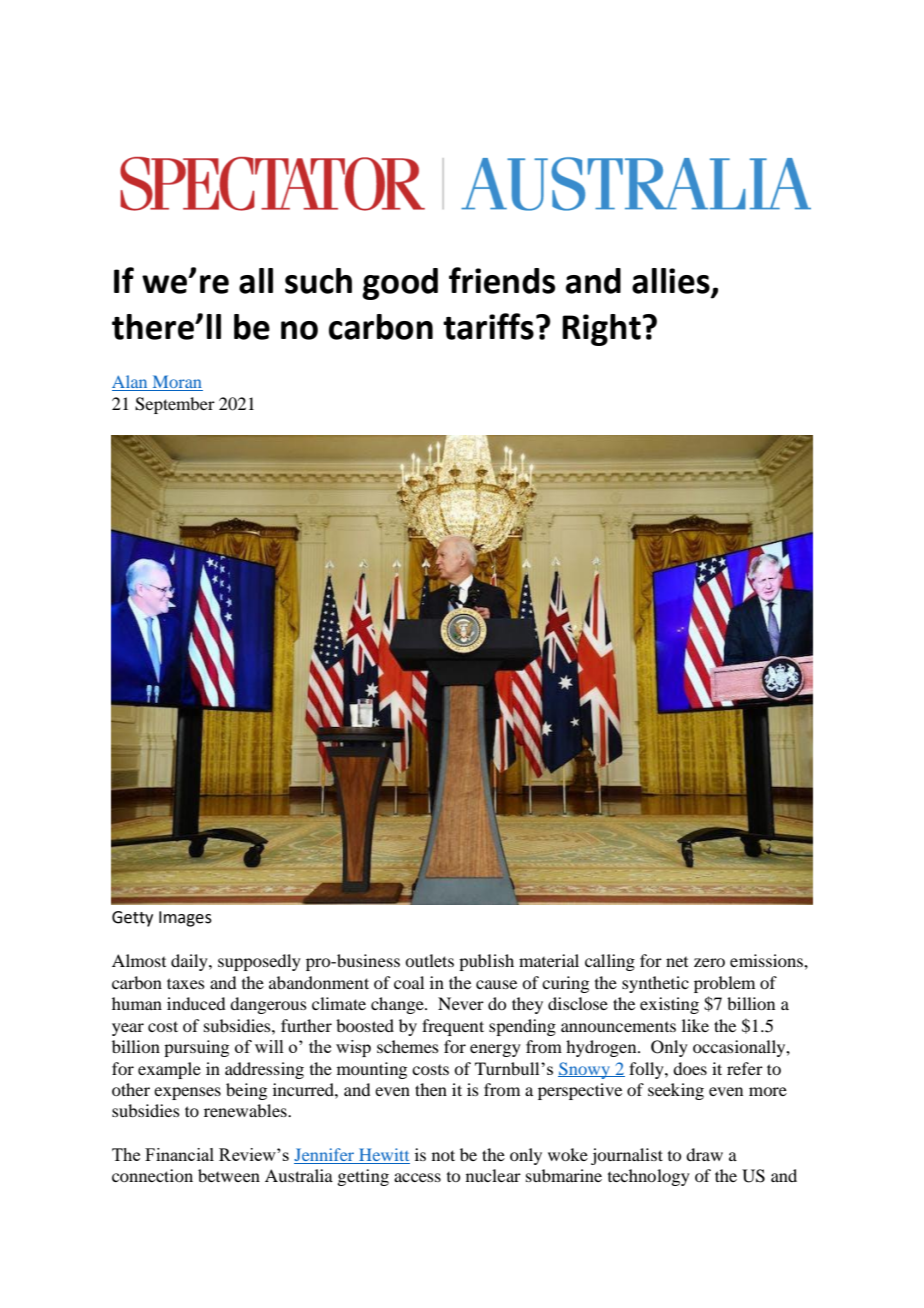 The height and width of the screenshot is (1308, 924). What do you see at coordinates (185, 919) in the screenshot?
I see `Images` at bounding box center [185, 919].
